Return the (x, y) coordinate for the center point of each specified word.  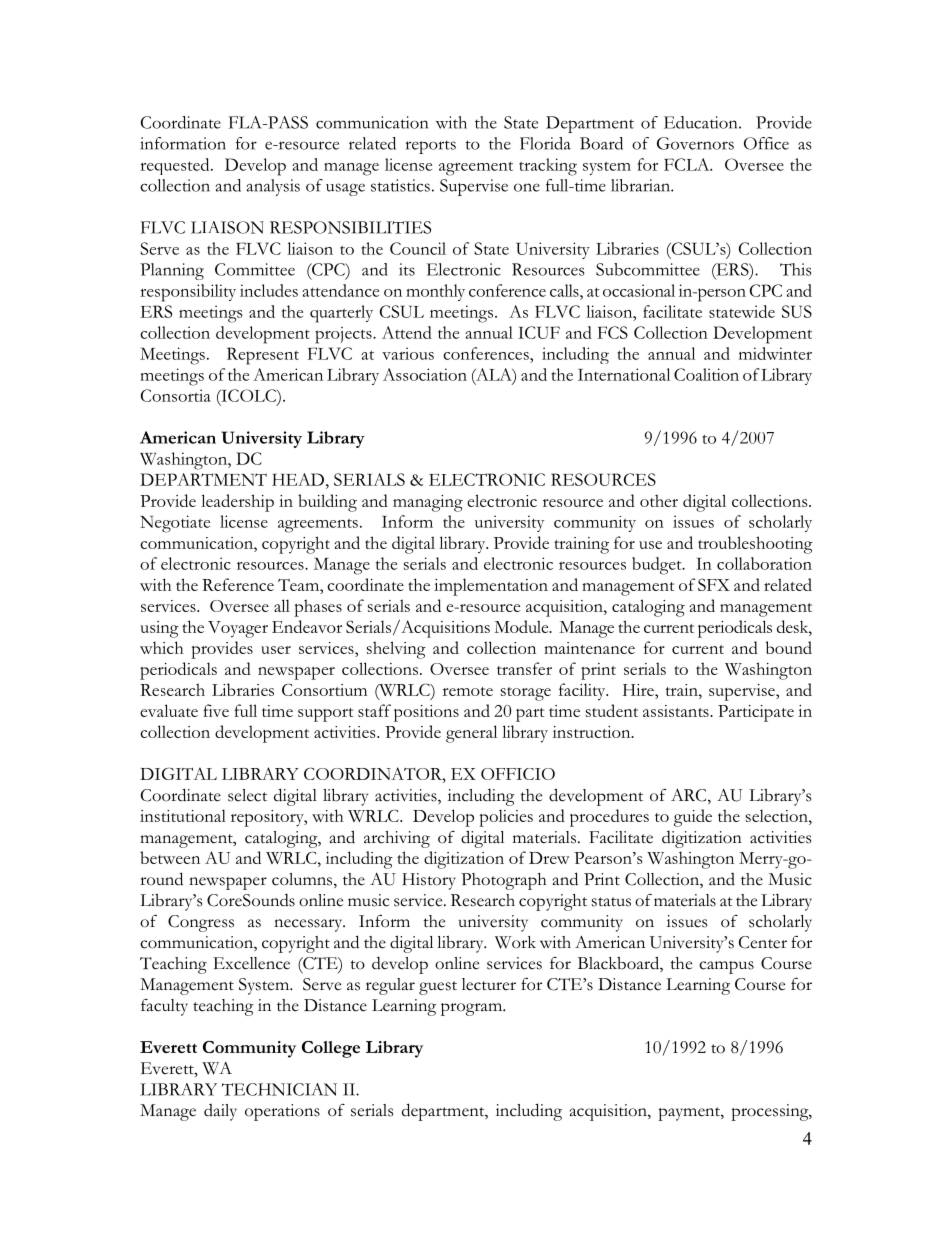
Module (522, 626)
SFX (714, 584)
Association (425, 374)
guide (693, 818)
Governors (695, 143)
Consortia (176, 395)
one (527, 187)
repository (268, 818)
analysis (273, 187)
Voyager (238, 629)
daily (220, 1112)
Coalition (706, 374)
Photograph (503, 881)
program (472, 1009)
